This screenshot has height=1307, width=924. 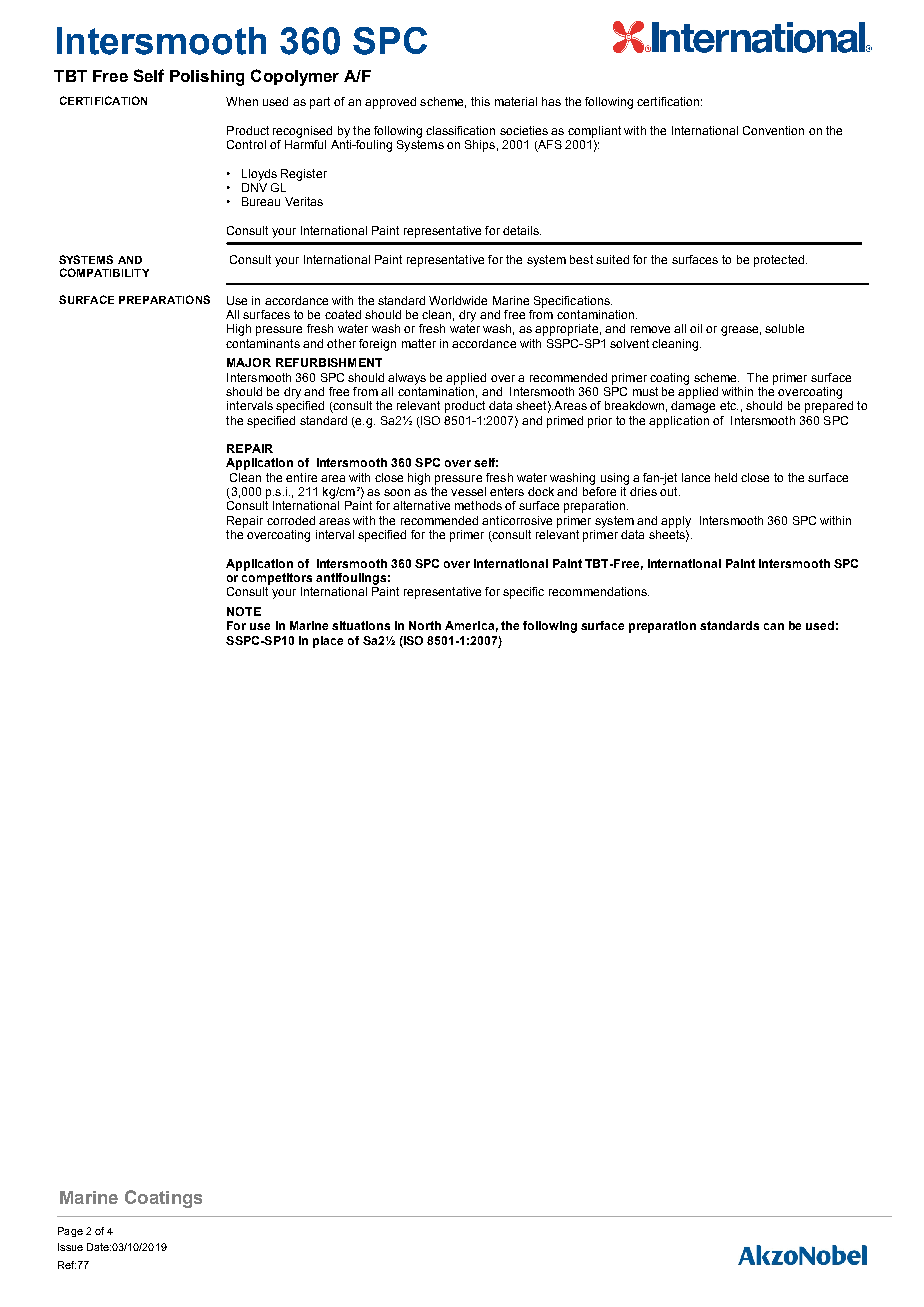 What do you see at coordinates (244, 611) in the screenshot?
I see `NOTE` at bounding box center [244, 611].
